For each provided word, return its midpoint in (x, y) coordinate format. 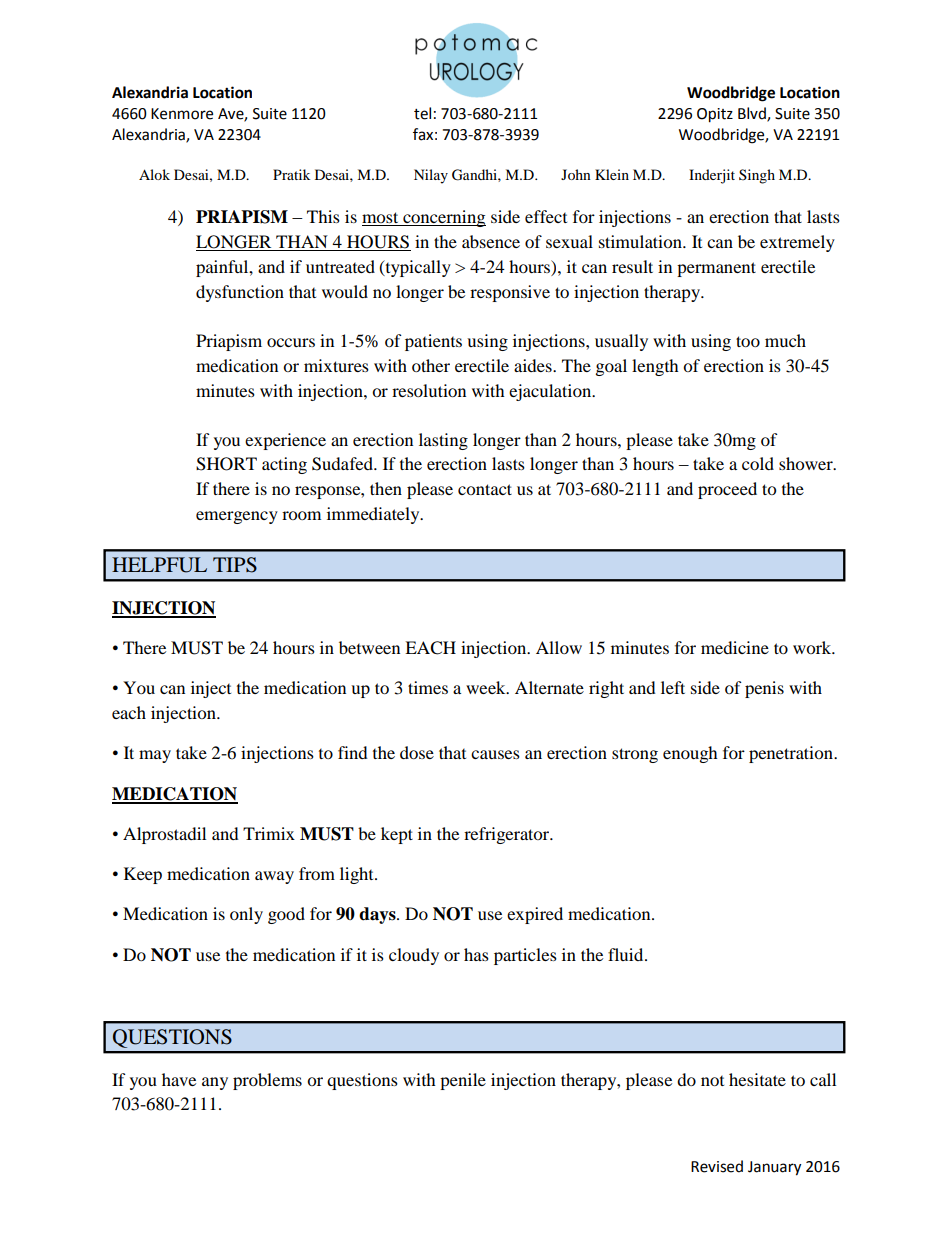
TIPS (235, 565)
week (487, 687)
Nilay (431, 176)
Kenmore (182, 114)
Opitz (715, 115)
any (215, 1083)
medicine (735, 647)
